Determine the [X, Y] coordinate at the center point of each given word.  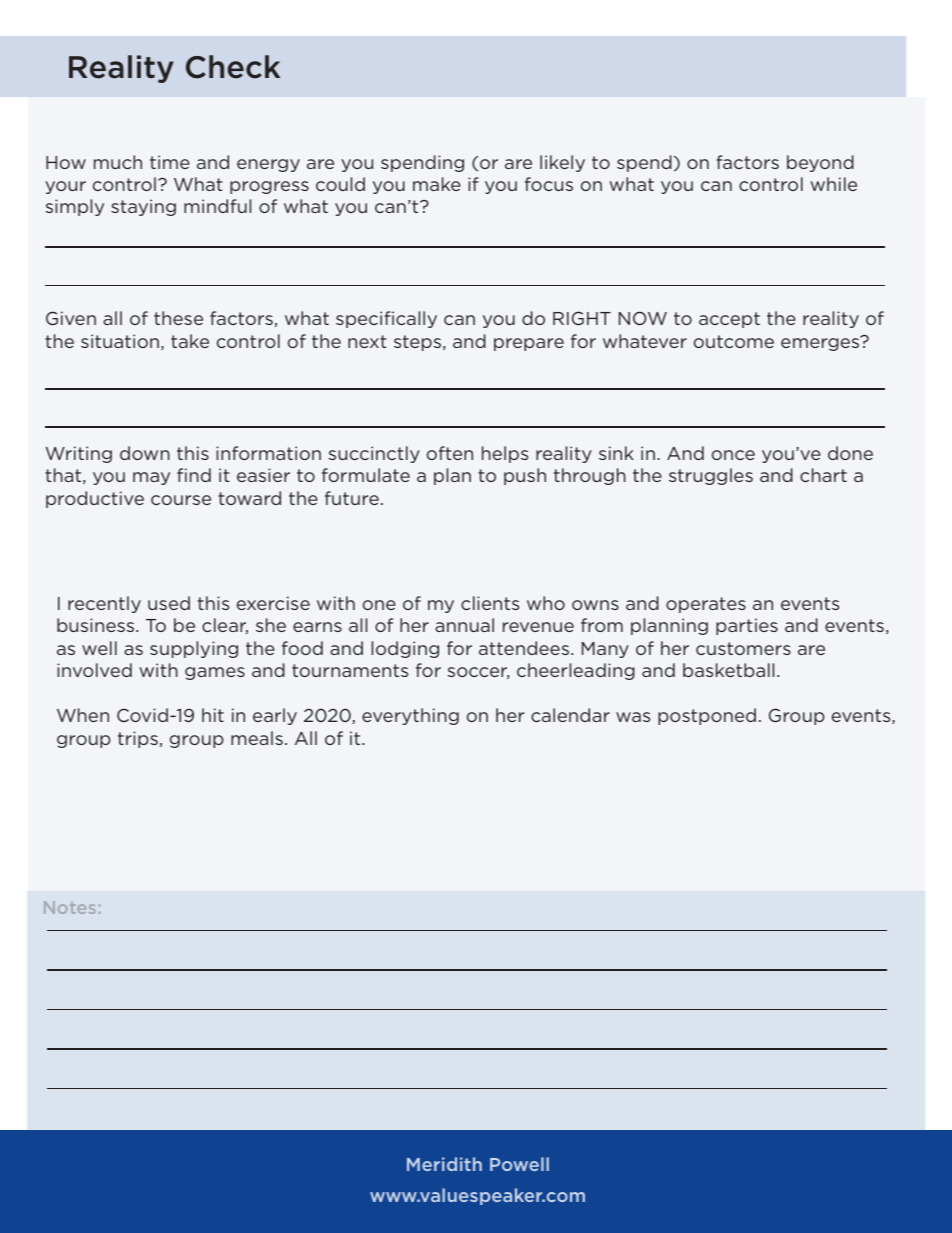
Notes [70, 907]
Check [233, 67]
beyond [820, 163]
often [450, 453]
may [151, 478]
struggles [711, 476]
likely [562, 163]
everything [410, 716]
